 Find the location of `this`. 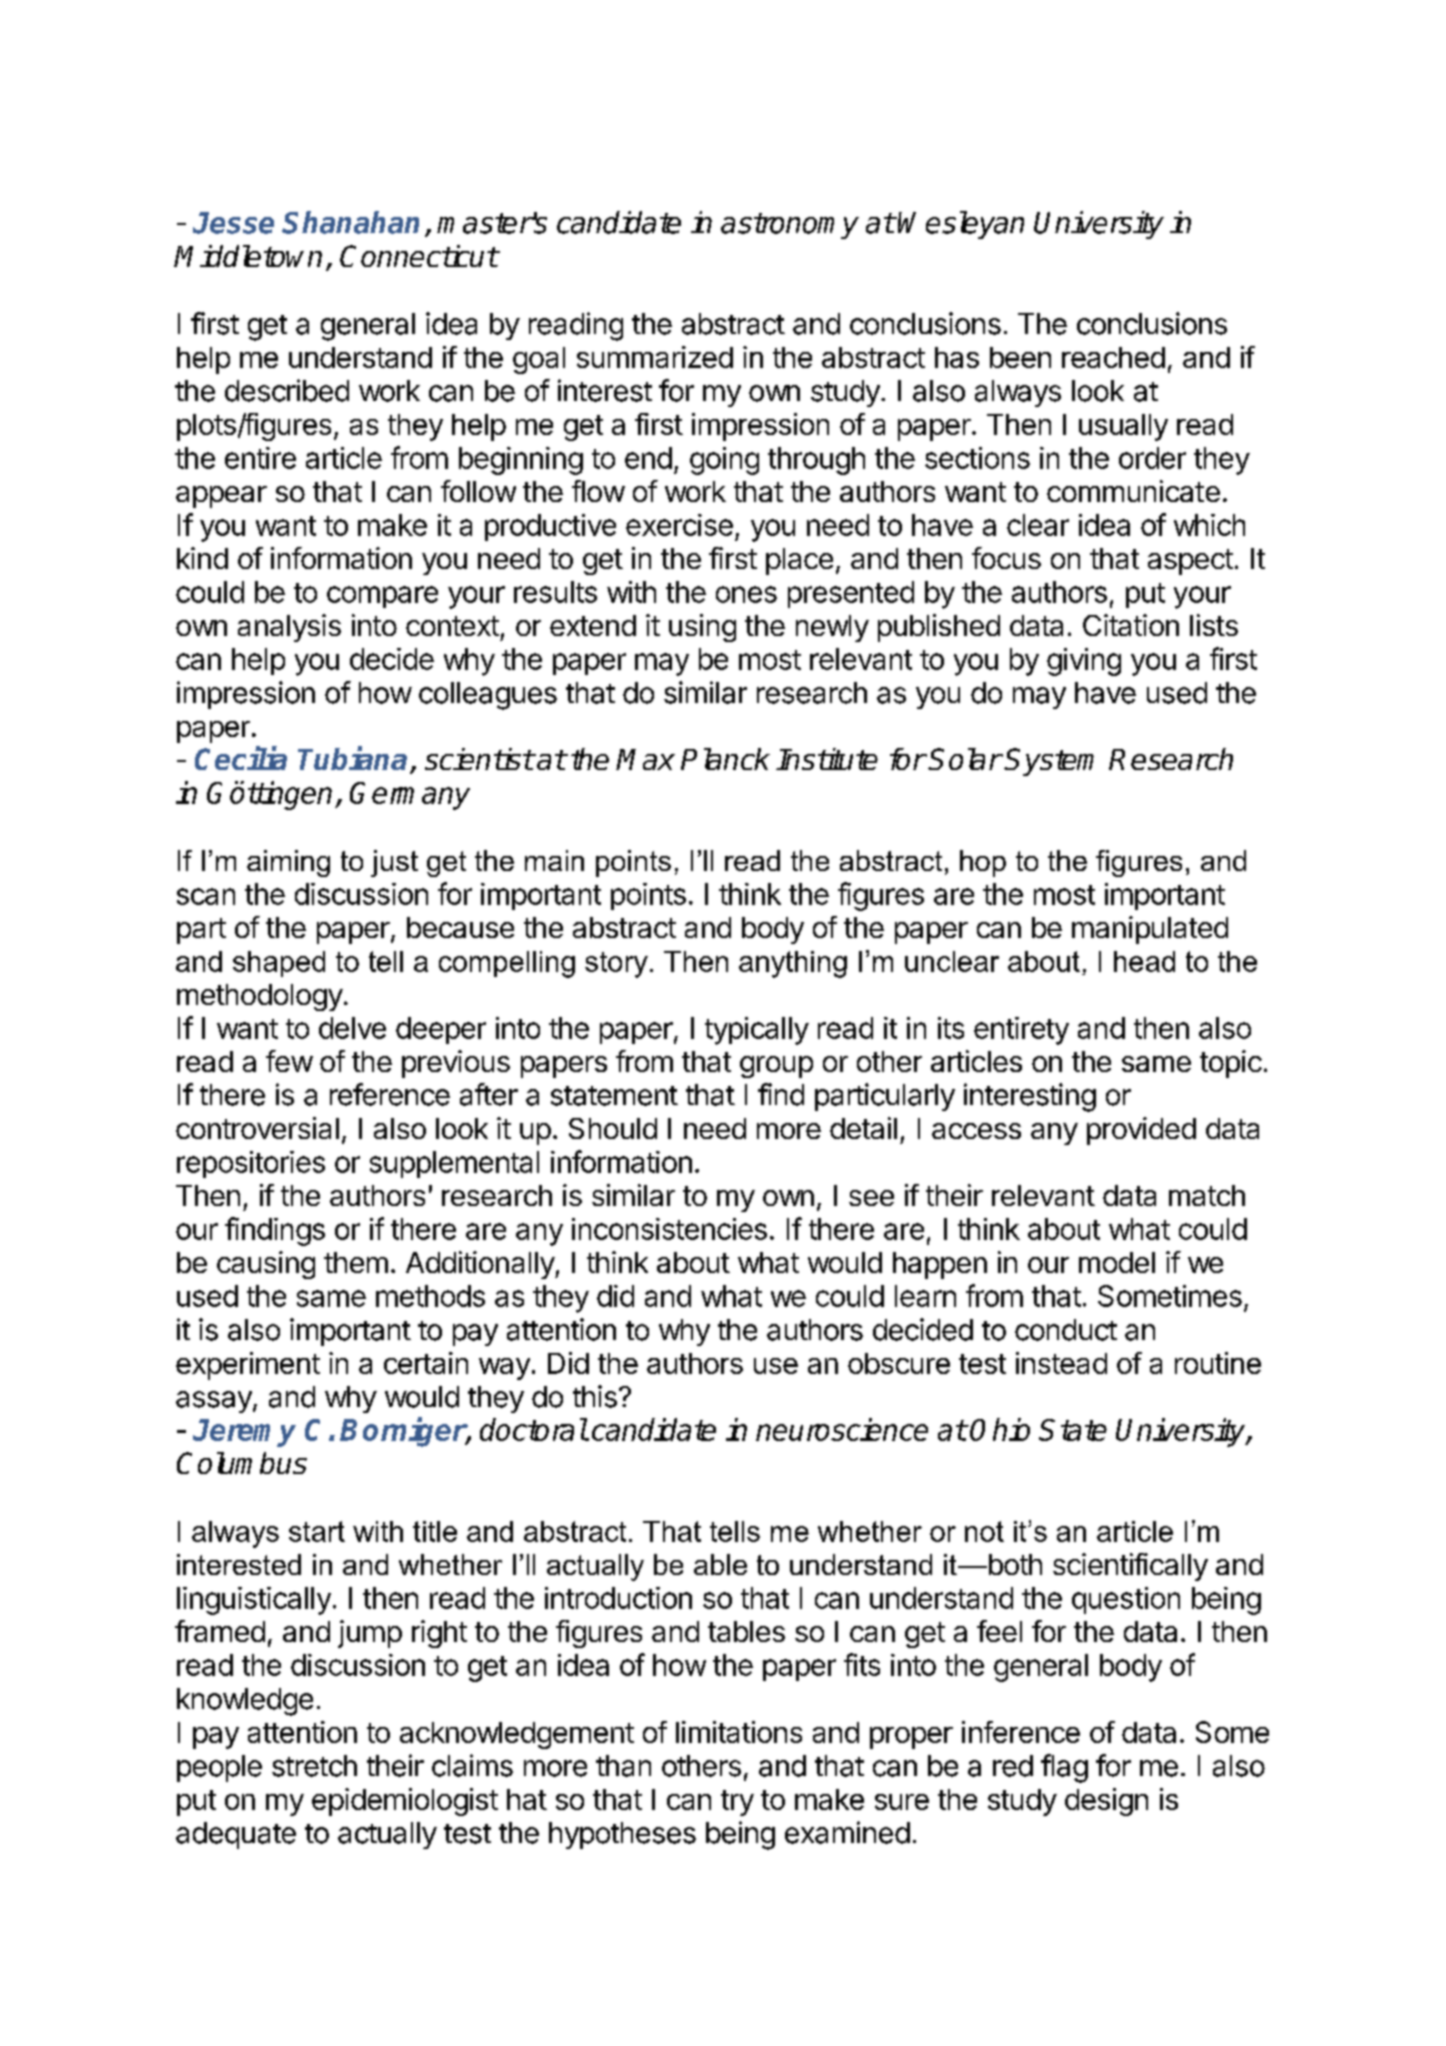

this is located at coordinates (595, 1396).
